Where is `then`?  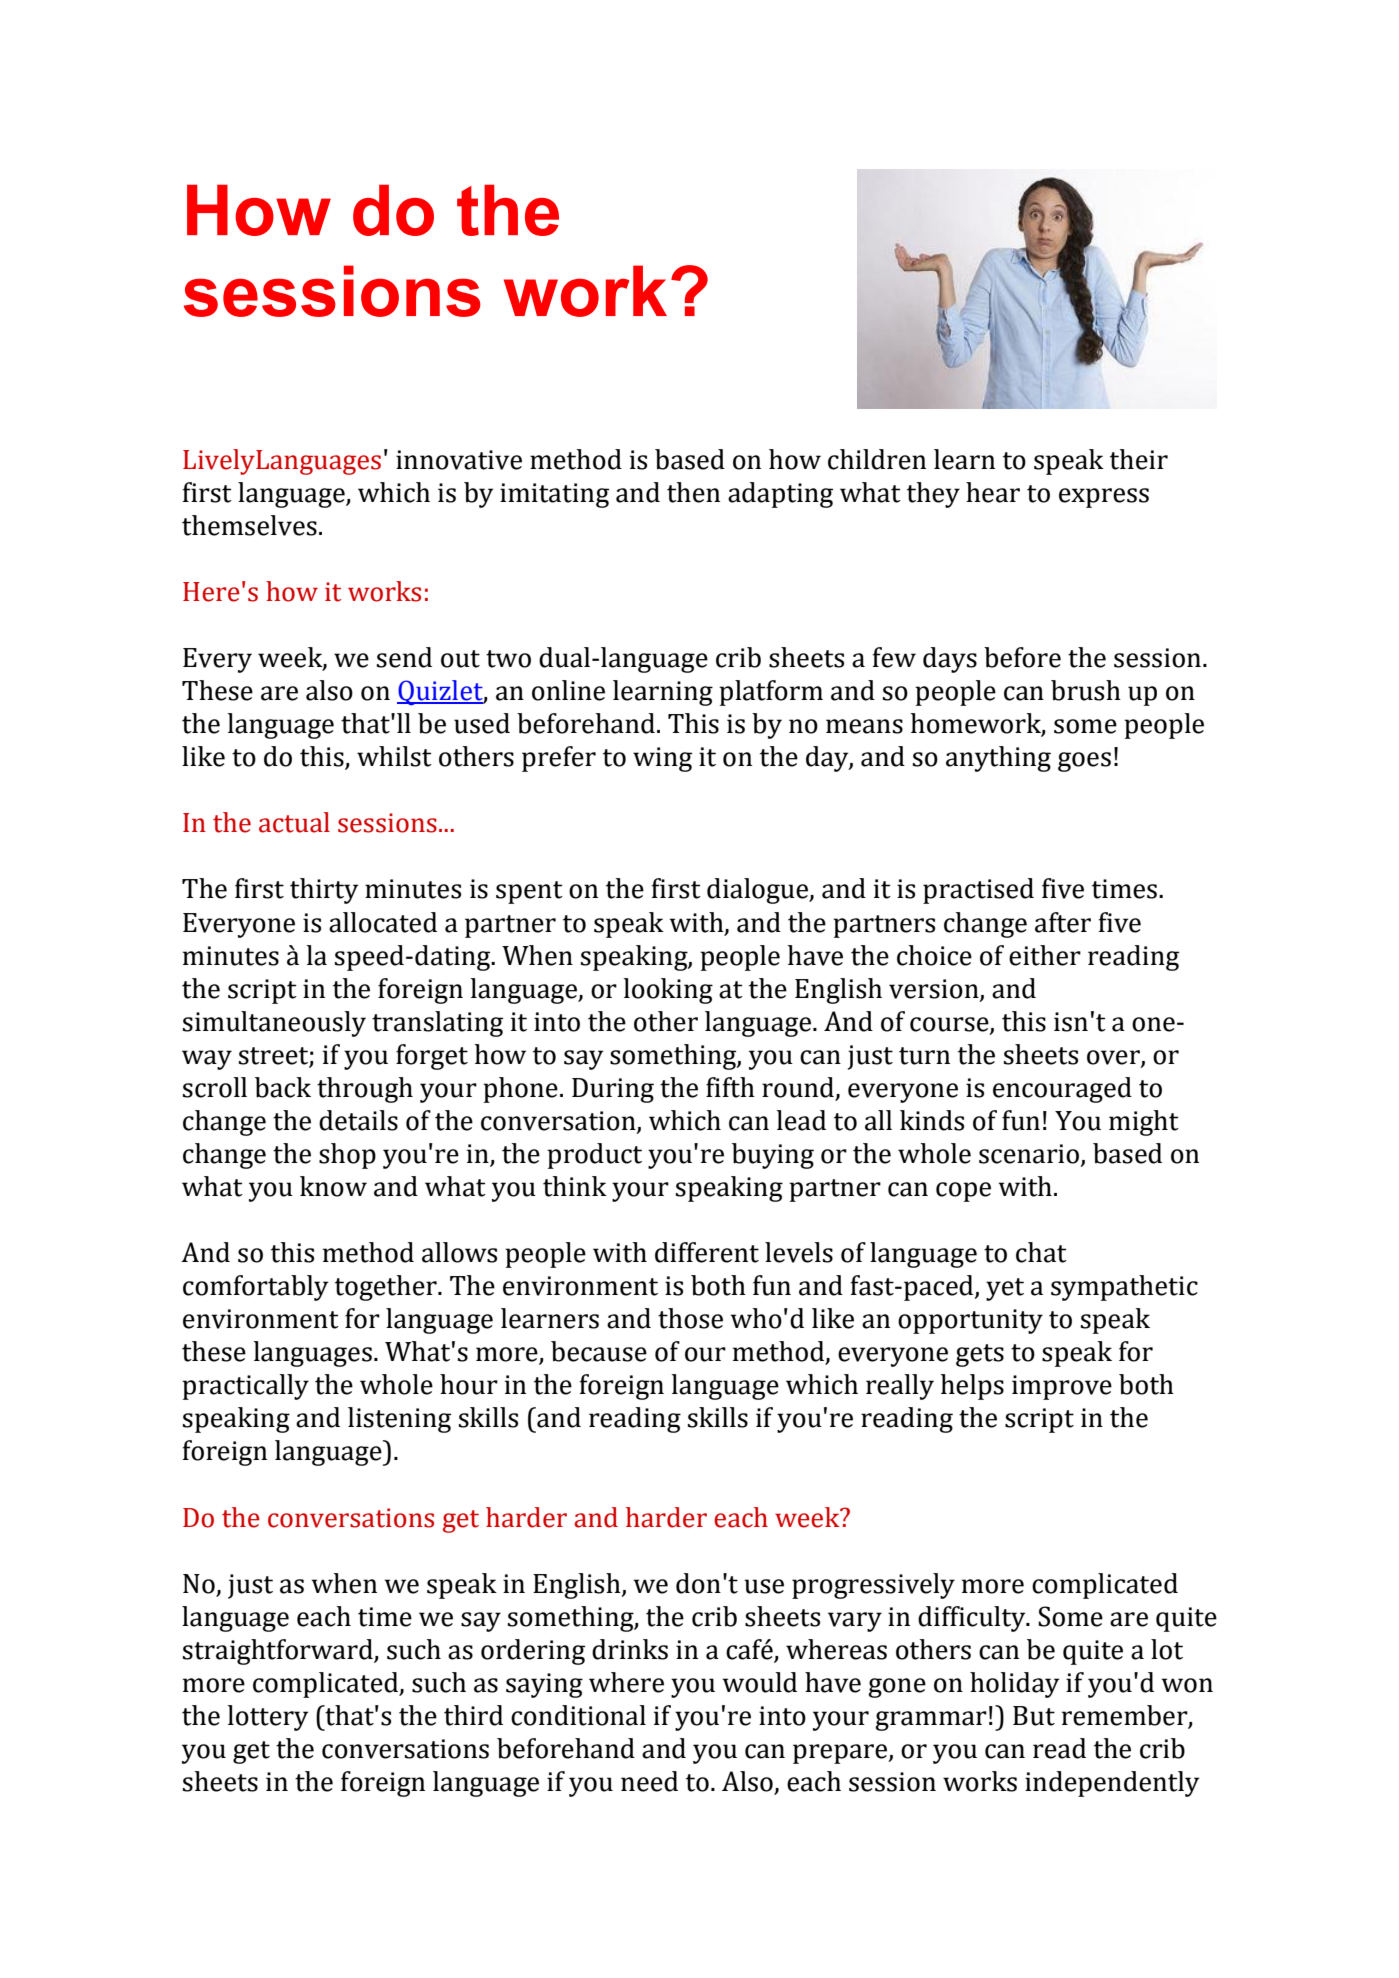 then is located at coordinates (693, 492).
